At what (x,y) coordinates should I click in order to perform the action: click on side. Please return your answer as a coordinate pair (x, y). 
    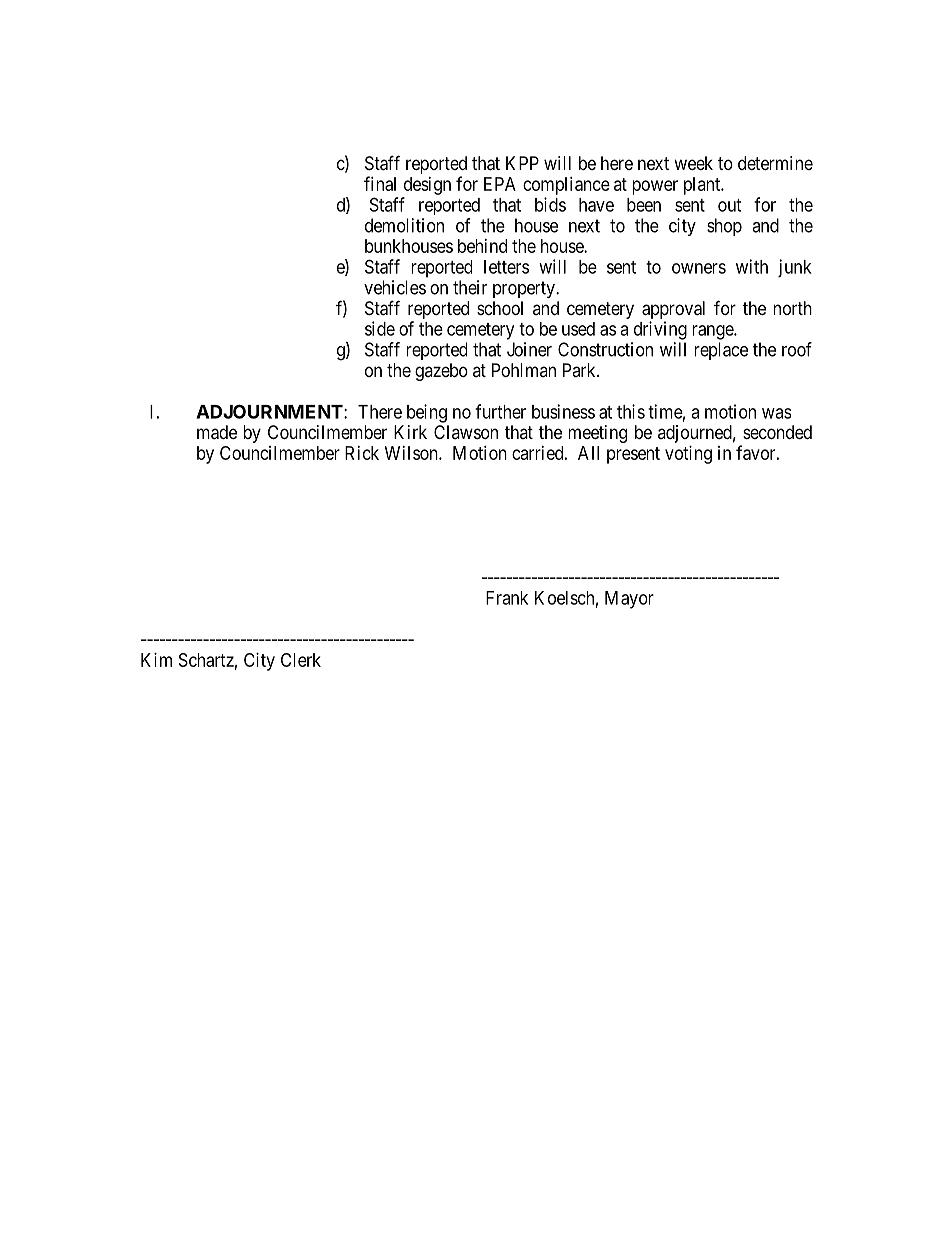
    Looking at the image, I should click on (380, 328).
